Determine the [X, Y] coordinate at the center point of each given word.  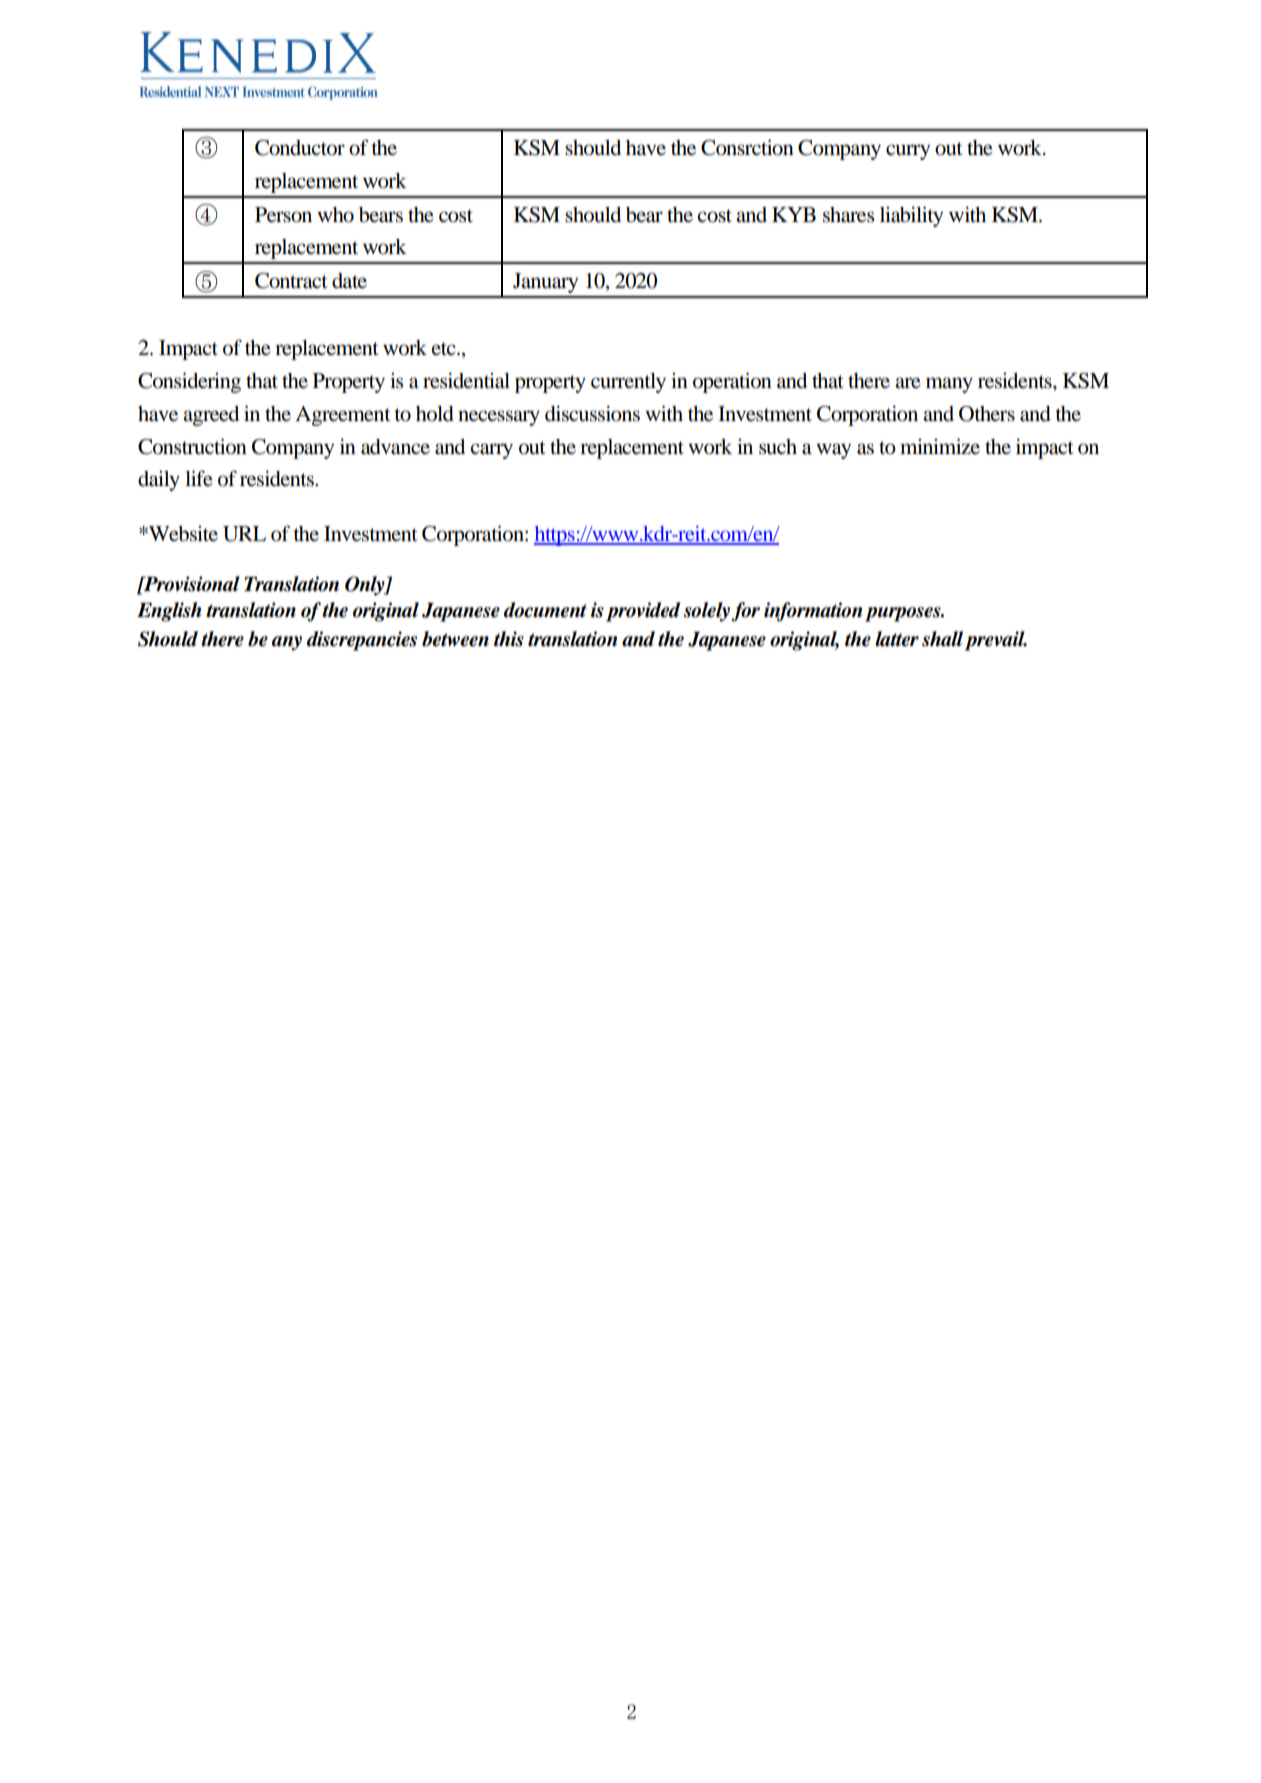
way [833, 451]
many [949, 385]
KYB [794, 214]
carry [491, 451]
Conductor [300, 148]
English [169, 612]
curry [908, 152]
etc [445, 348]
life [199, 478]
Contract [291, 281]
